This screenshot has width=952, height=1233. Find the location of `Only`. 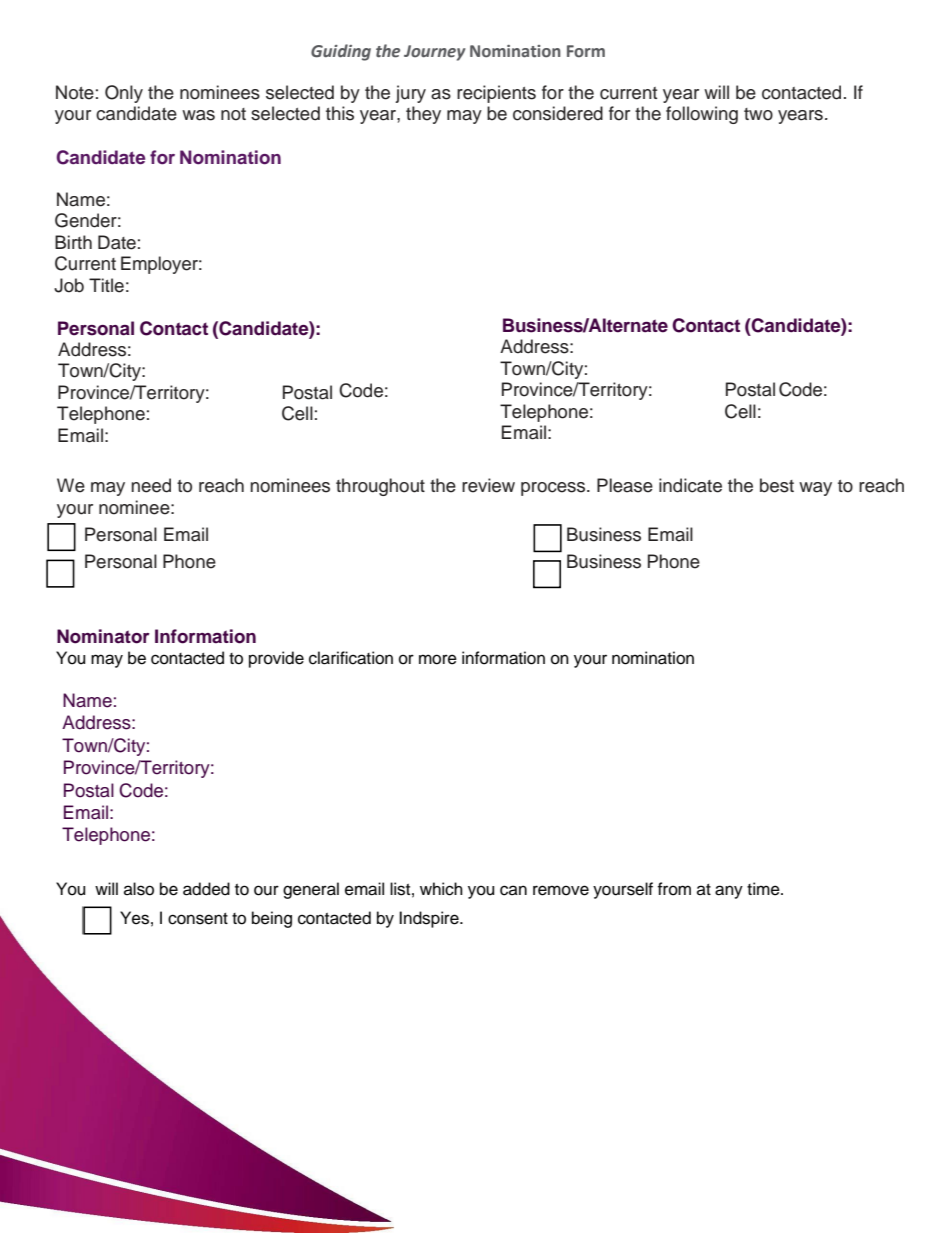

Only is located at coordinates (124, 94).
